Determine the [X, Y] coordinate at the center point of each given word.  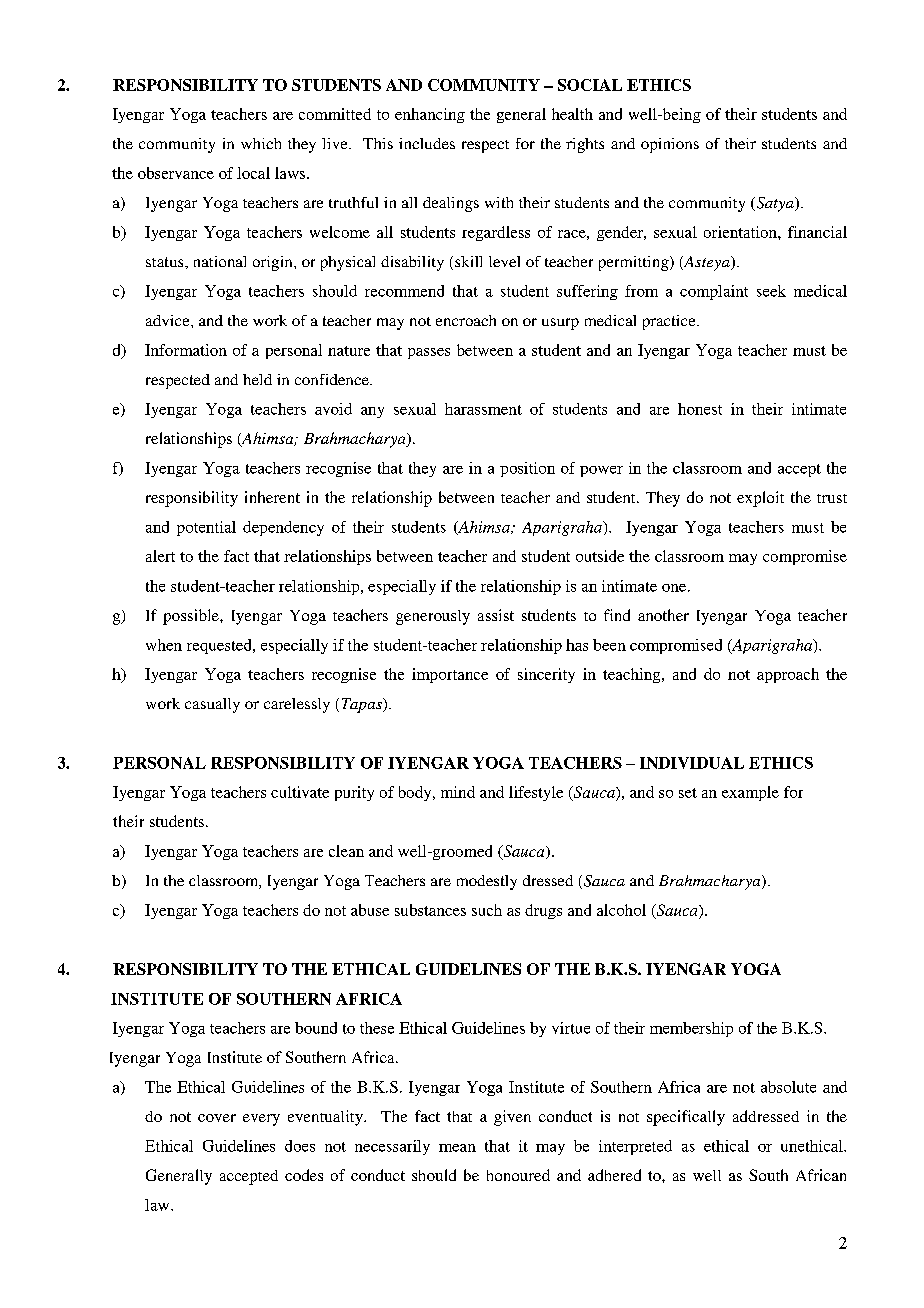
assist [496, 615]
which [261, 143]
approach [788, 675]
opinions [670, 145]
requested [220, 646]
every [261, 1120]
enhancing [430, 115]
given [512, 1118]
